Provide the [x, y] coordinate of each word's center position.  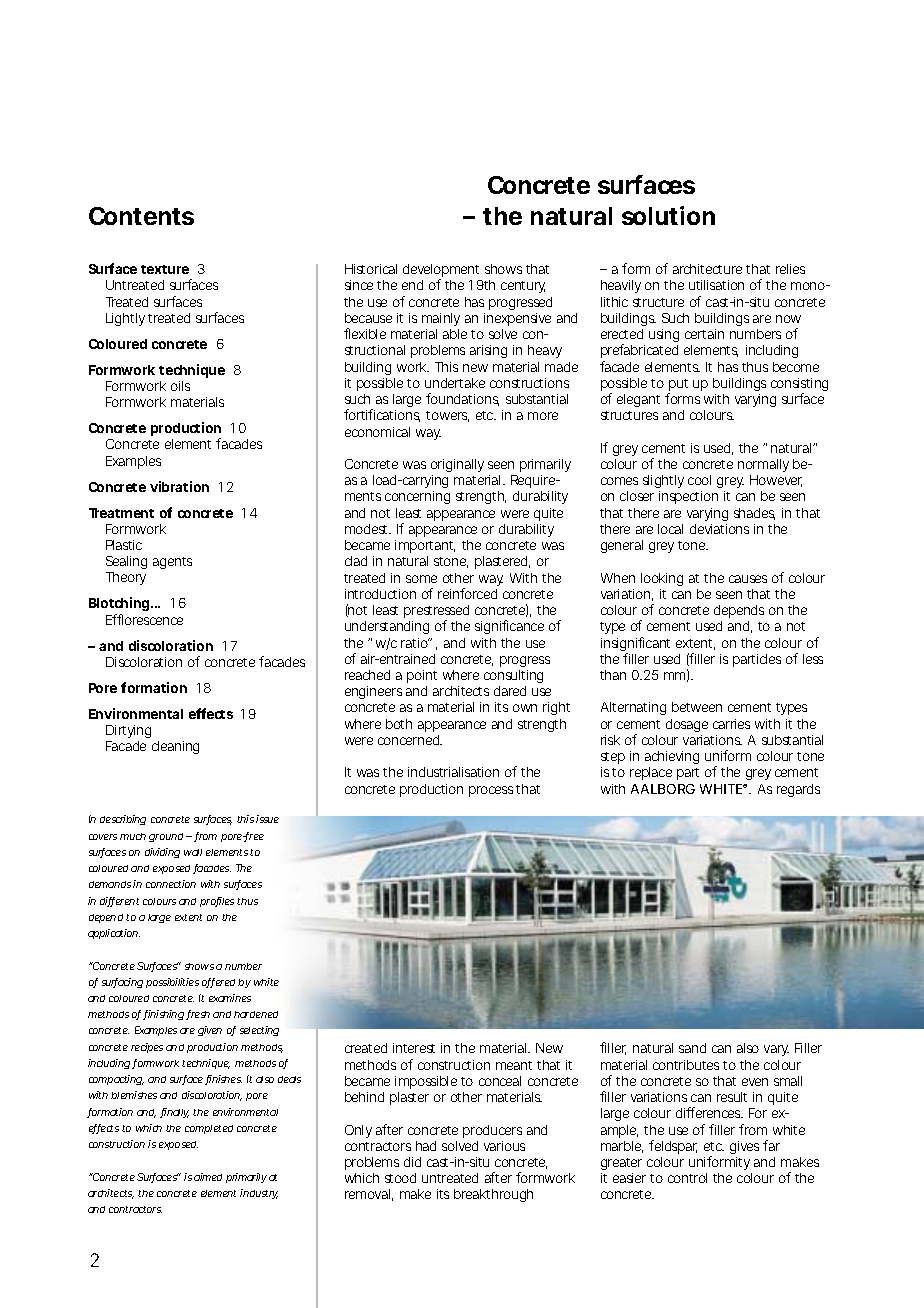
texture [165, 269]
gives [744, 1147]
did [412, 1162]
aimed [208, 1177]
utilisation [716, 285]
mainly [441, 319]
